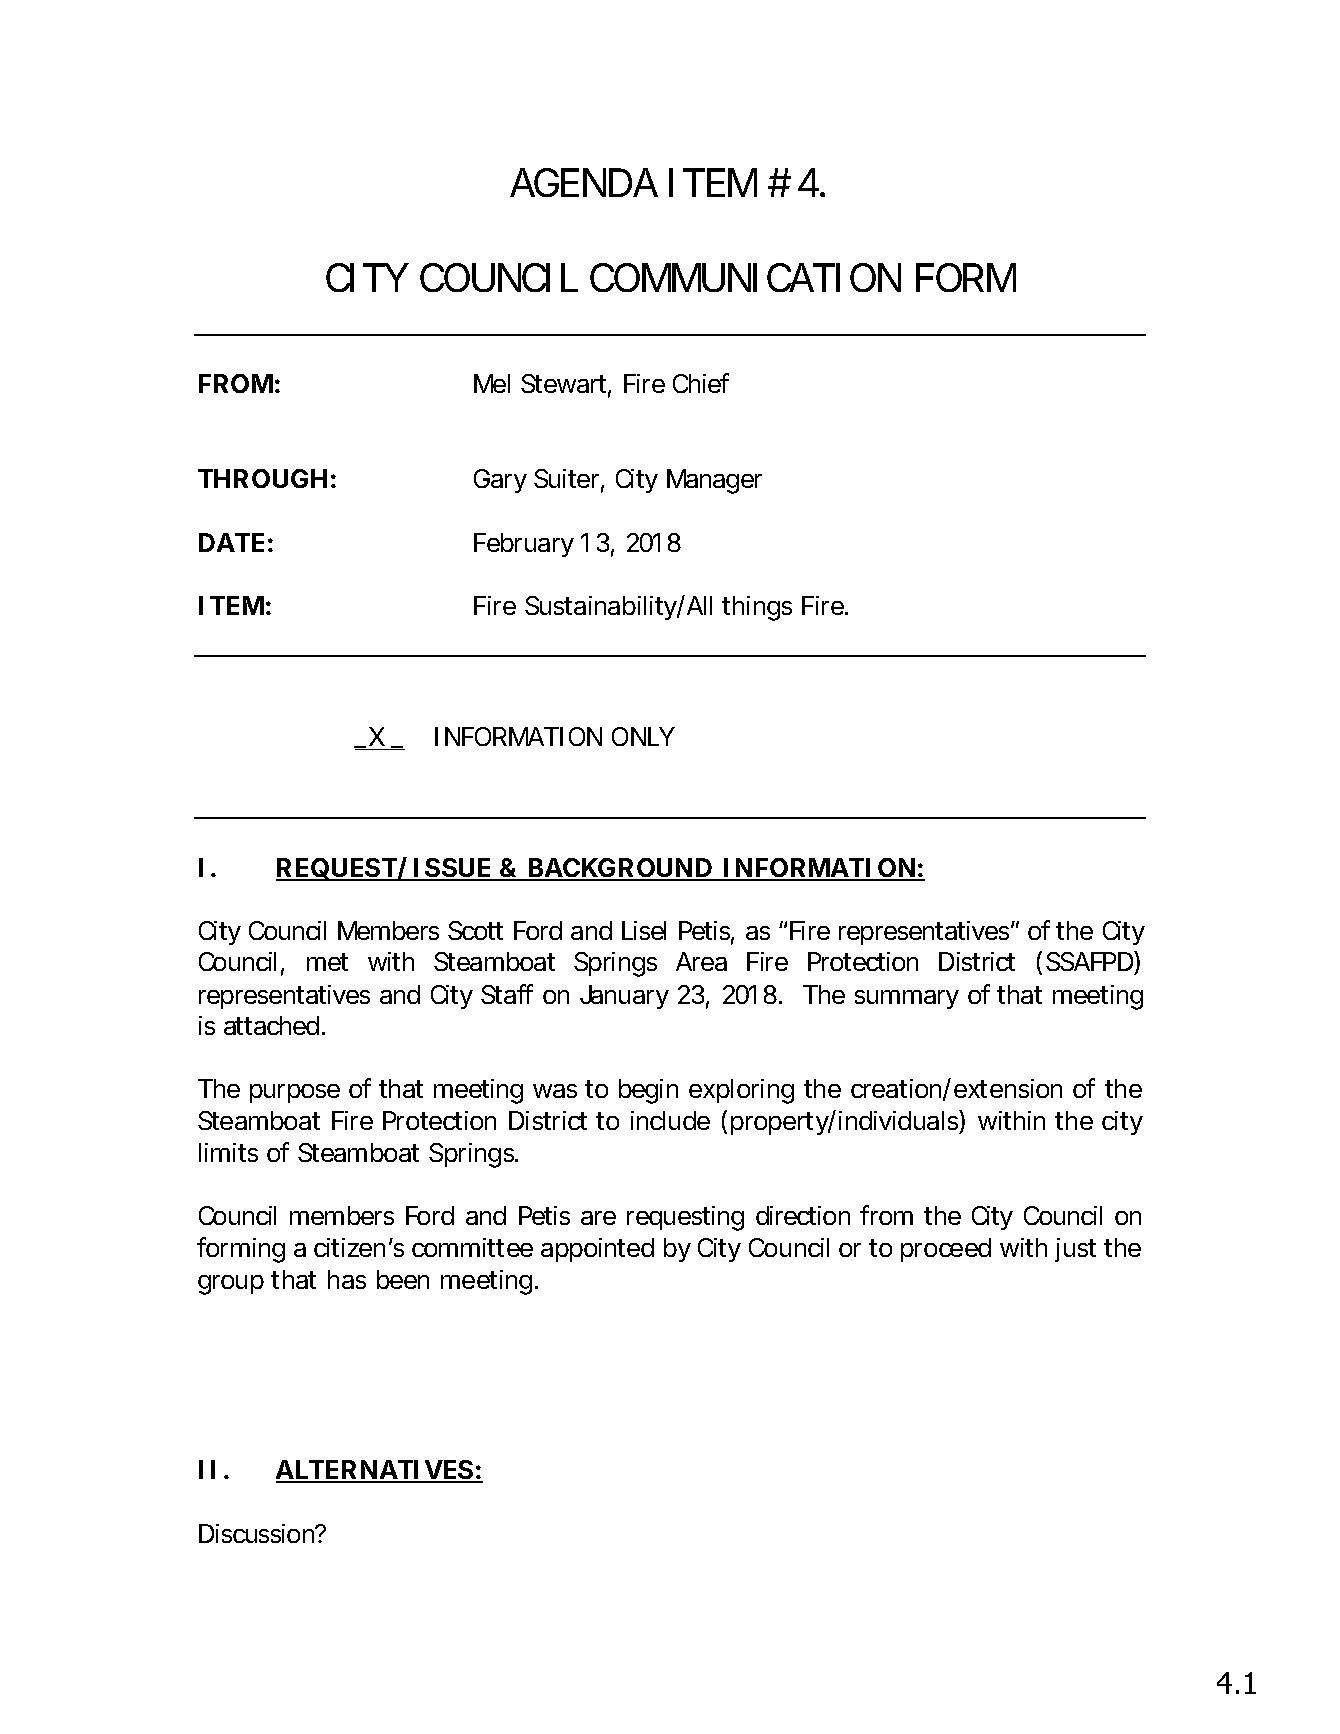  What do you see at coordinates (620, 869) in the screenshot?
I see `BACKGROUND` at bounding box center [620, 869].
